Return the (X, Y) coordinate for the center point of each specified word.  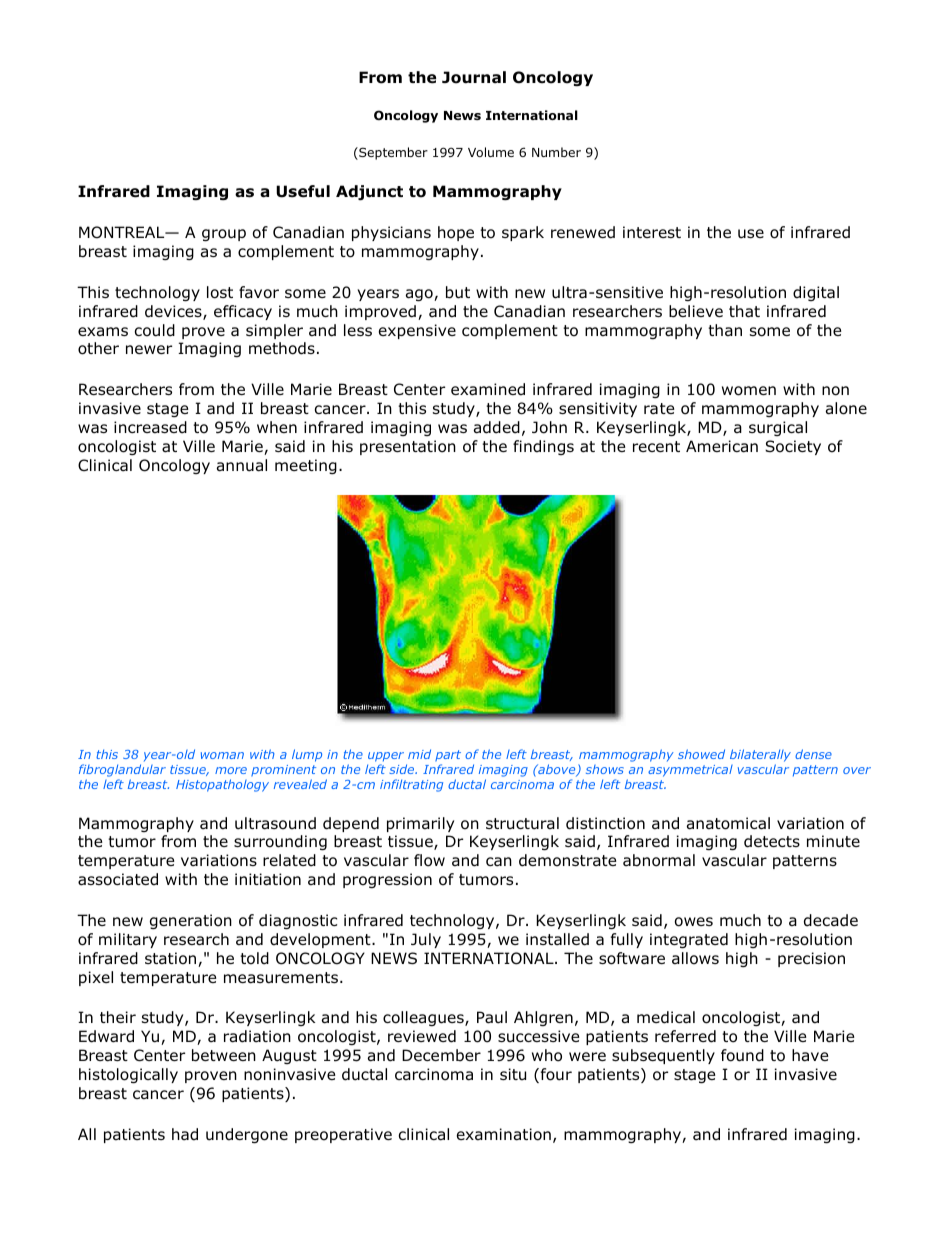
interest (652, 232)
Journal (474, 77)
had (185, 1134)
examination (504, 1134)
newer (149, 349)
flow (429, 860)
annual (242, 465)
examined (488, 389)
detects (772, 841)
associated (118, 879)
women (749, 391)
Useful (303, 191)
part (448, 755)
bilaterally (760, 755)
